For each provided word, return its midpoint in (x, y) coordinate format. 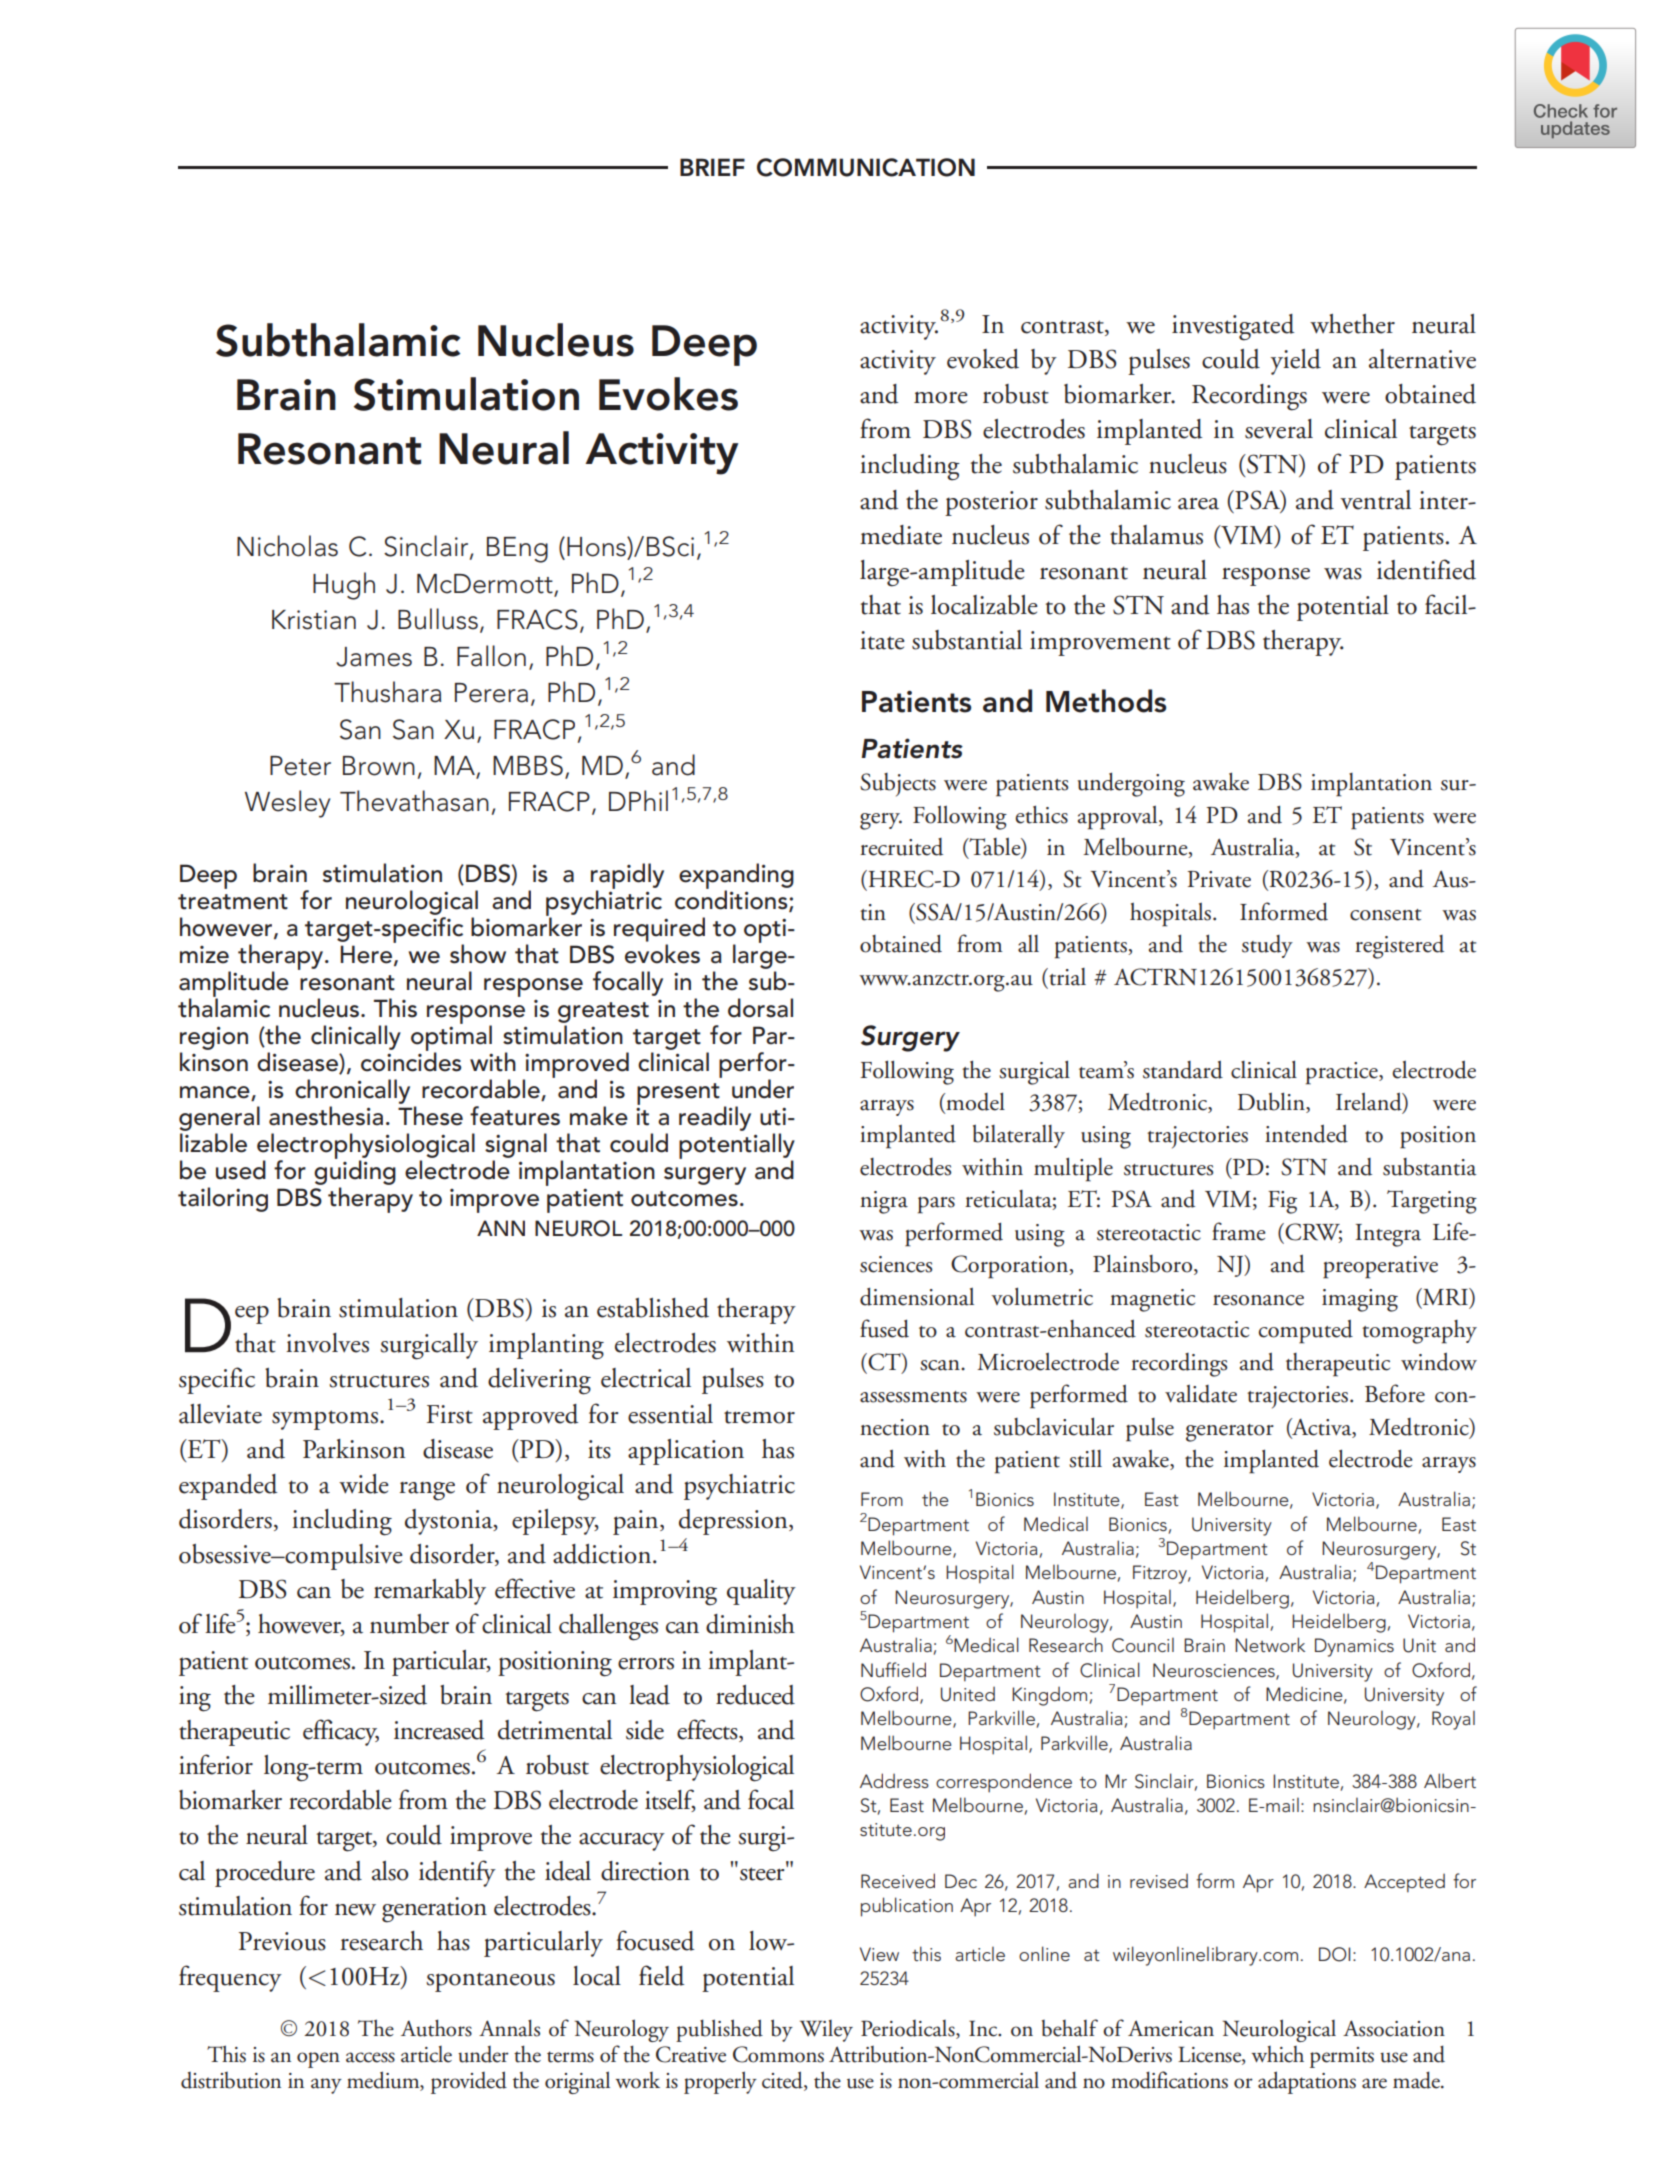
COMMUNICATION (866, 167)
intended (1306, 1133)
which (1277, 2054)
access (370, 2057)
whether (1352, 324)
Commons (778, 2054)
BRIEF (712, 167)
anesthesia (326, 1116)
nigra (884, 1202)
